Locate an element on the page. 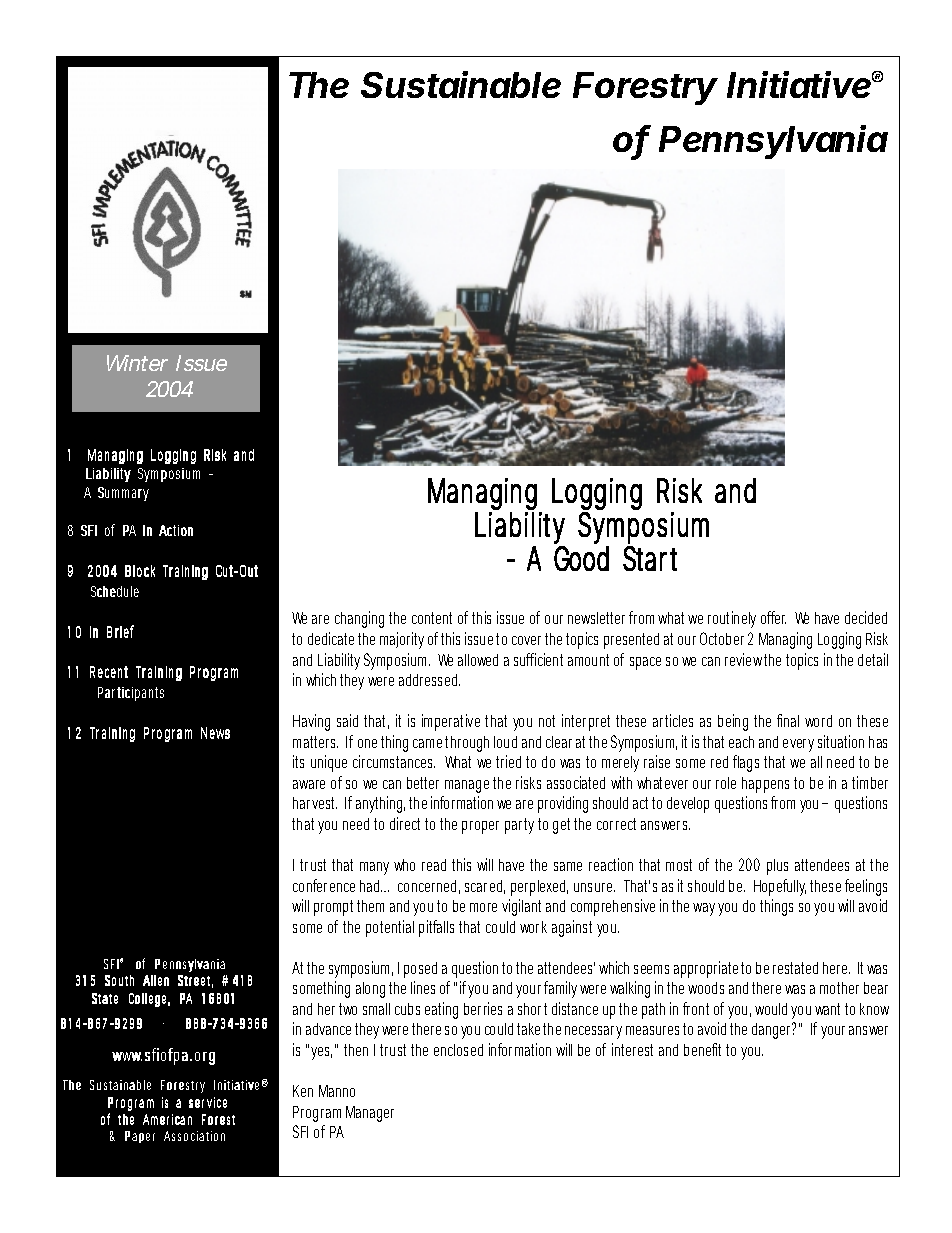  Schedule is located at coordinates (115, 591).
